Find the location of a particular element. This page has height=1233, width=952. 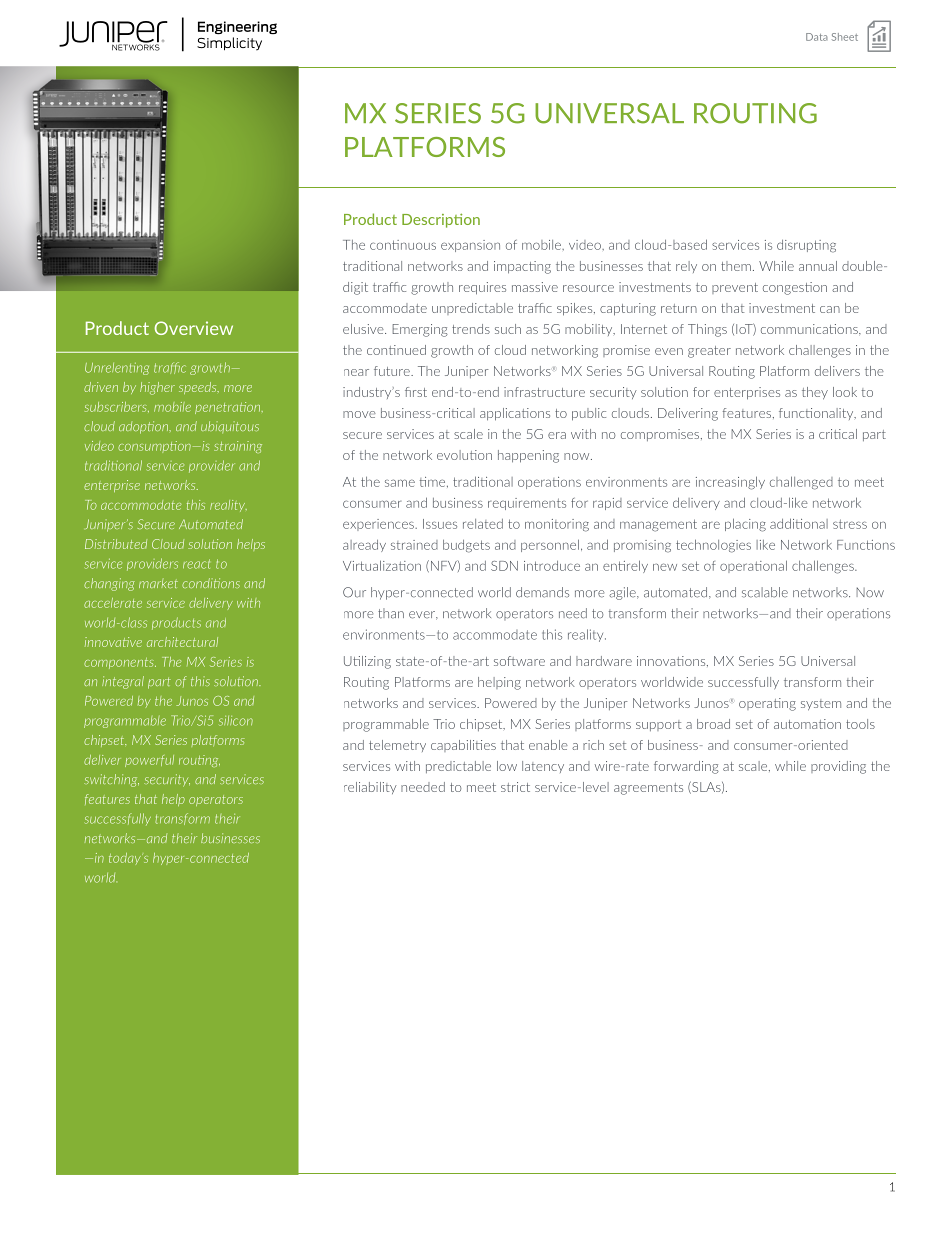

SDN is located at coordinates (504, 566).
